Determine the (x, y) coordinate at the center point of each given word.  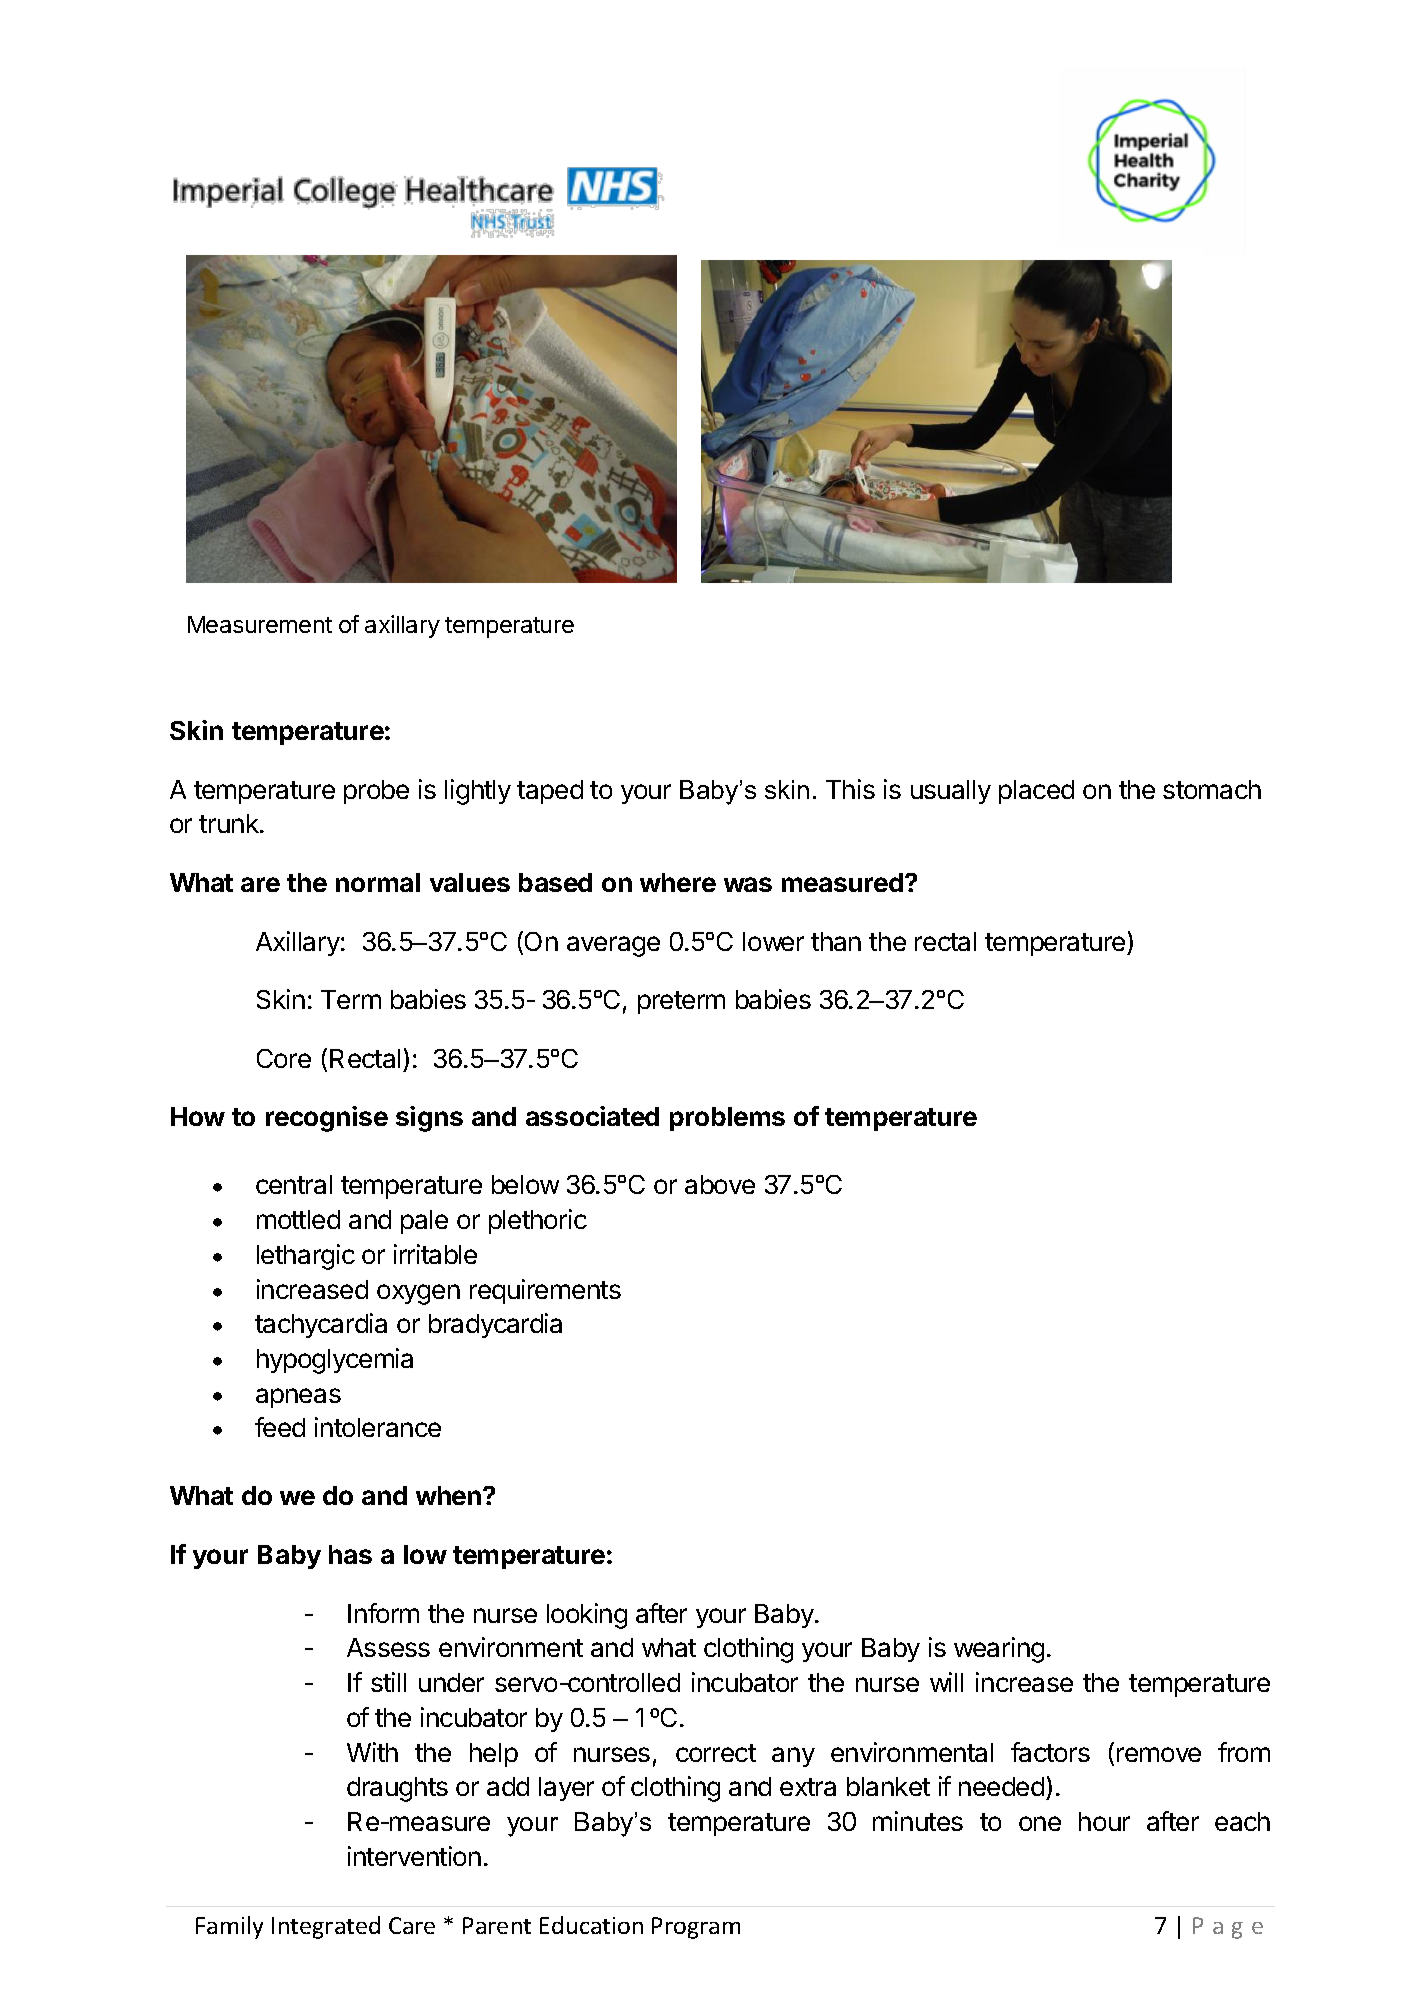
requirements (545, 1291)
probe (376, 792)
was (748, 884)
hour (1104, 1821)
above (720, 1184)
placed (1036, 792)
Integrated (326, 1927)
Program (696, 1928)
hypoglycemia (335, 1361)
